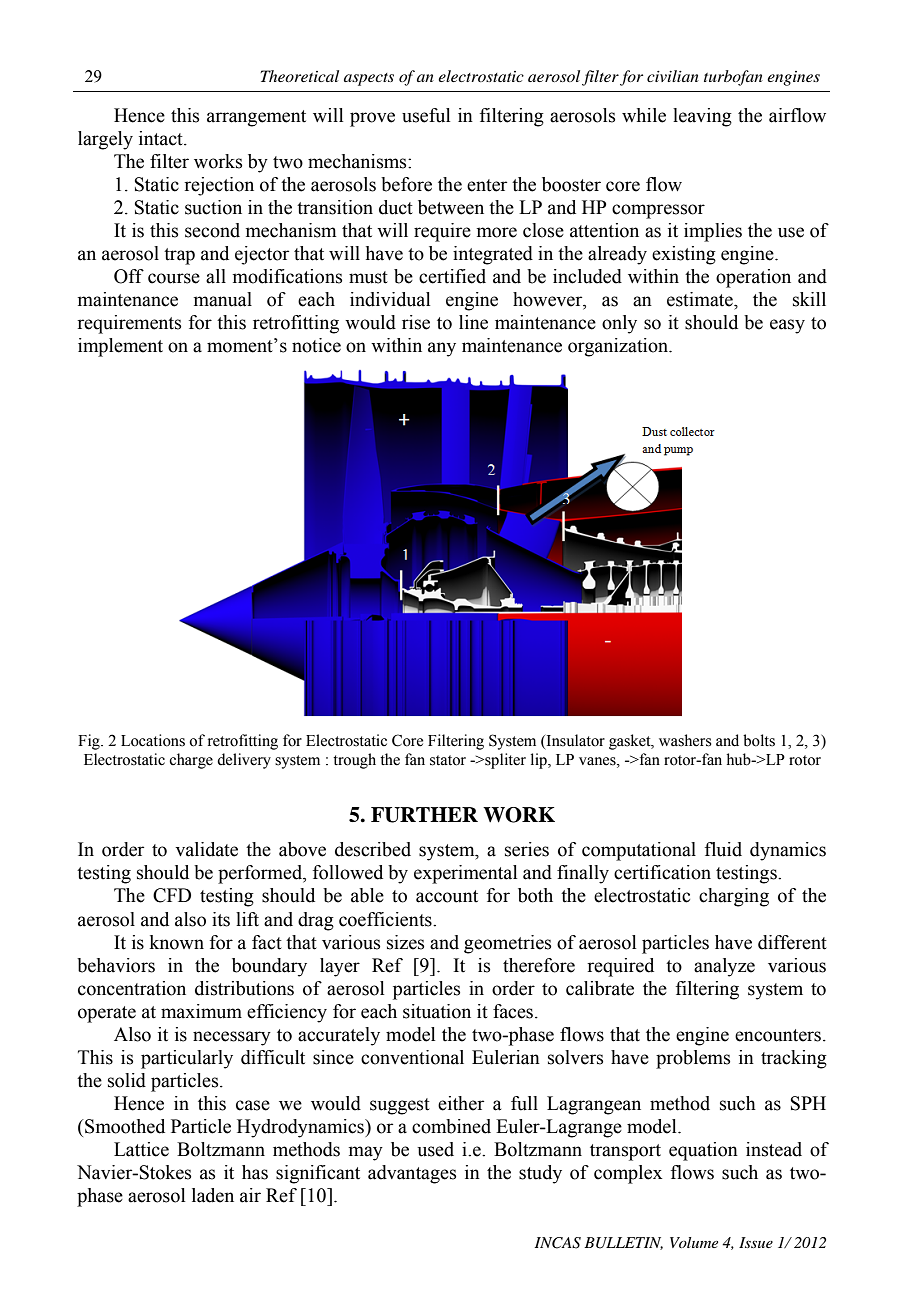  I want to click on laden, so click(213, 1195).
